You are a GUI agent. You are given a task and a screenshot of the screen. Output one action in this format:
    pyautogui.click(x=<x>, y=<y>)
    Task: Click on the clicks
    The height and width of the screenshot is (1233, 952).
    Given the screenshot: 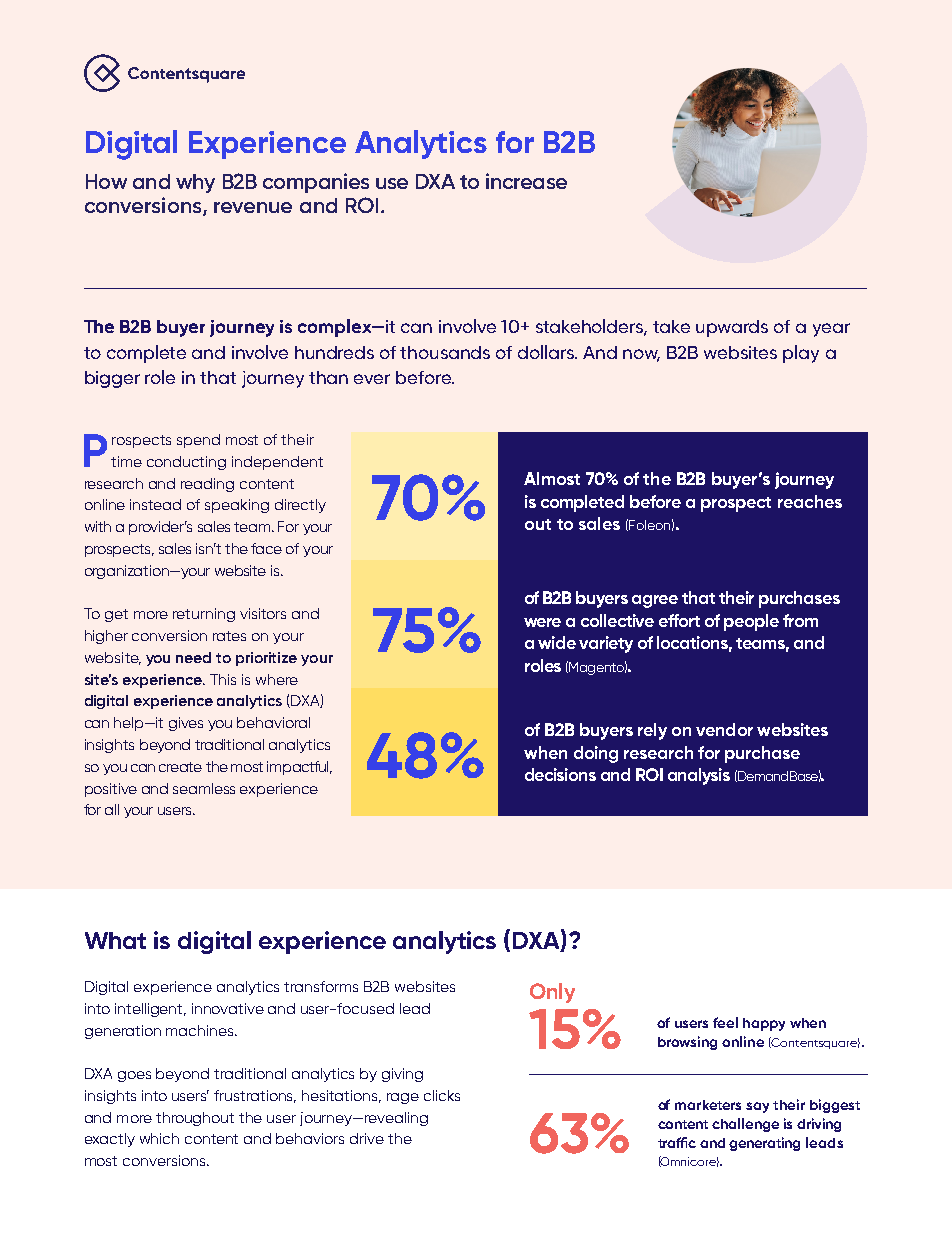 What is the action you would take?
    pyautogui.click(x=442, y=1095)
